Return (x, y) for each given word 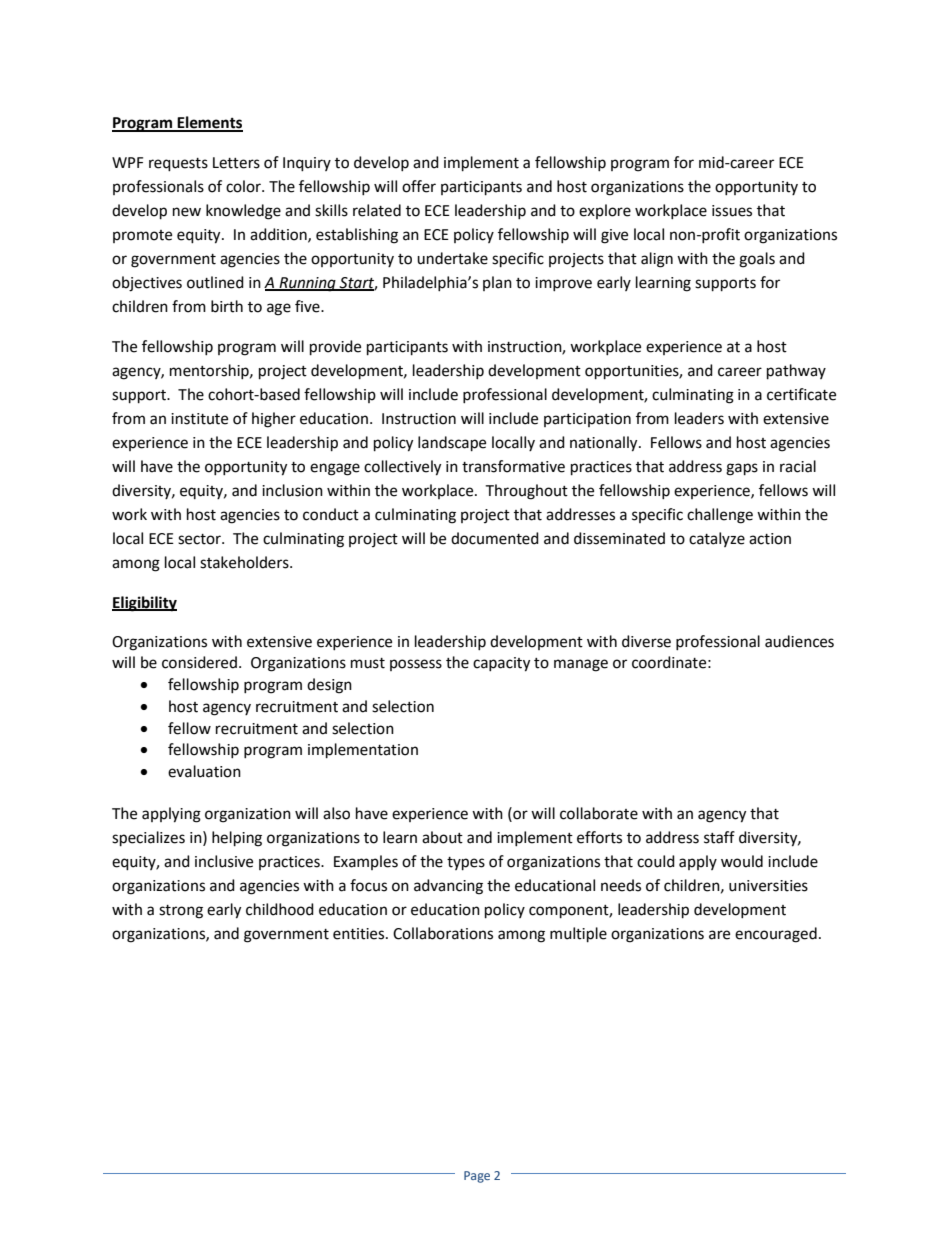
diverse (646, 641)
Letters (236, 163)
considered (199, 662)
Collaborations (443, 933)
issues (732, 211)
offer (419, 186)
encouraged (776, 935)
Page (477, 1177)
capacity (501, 664)
